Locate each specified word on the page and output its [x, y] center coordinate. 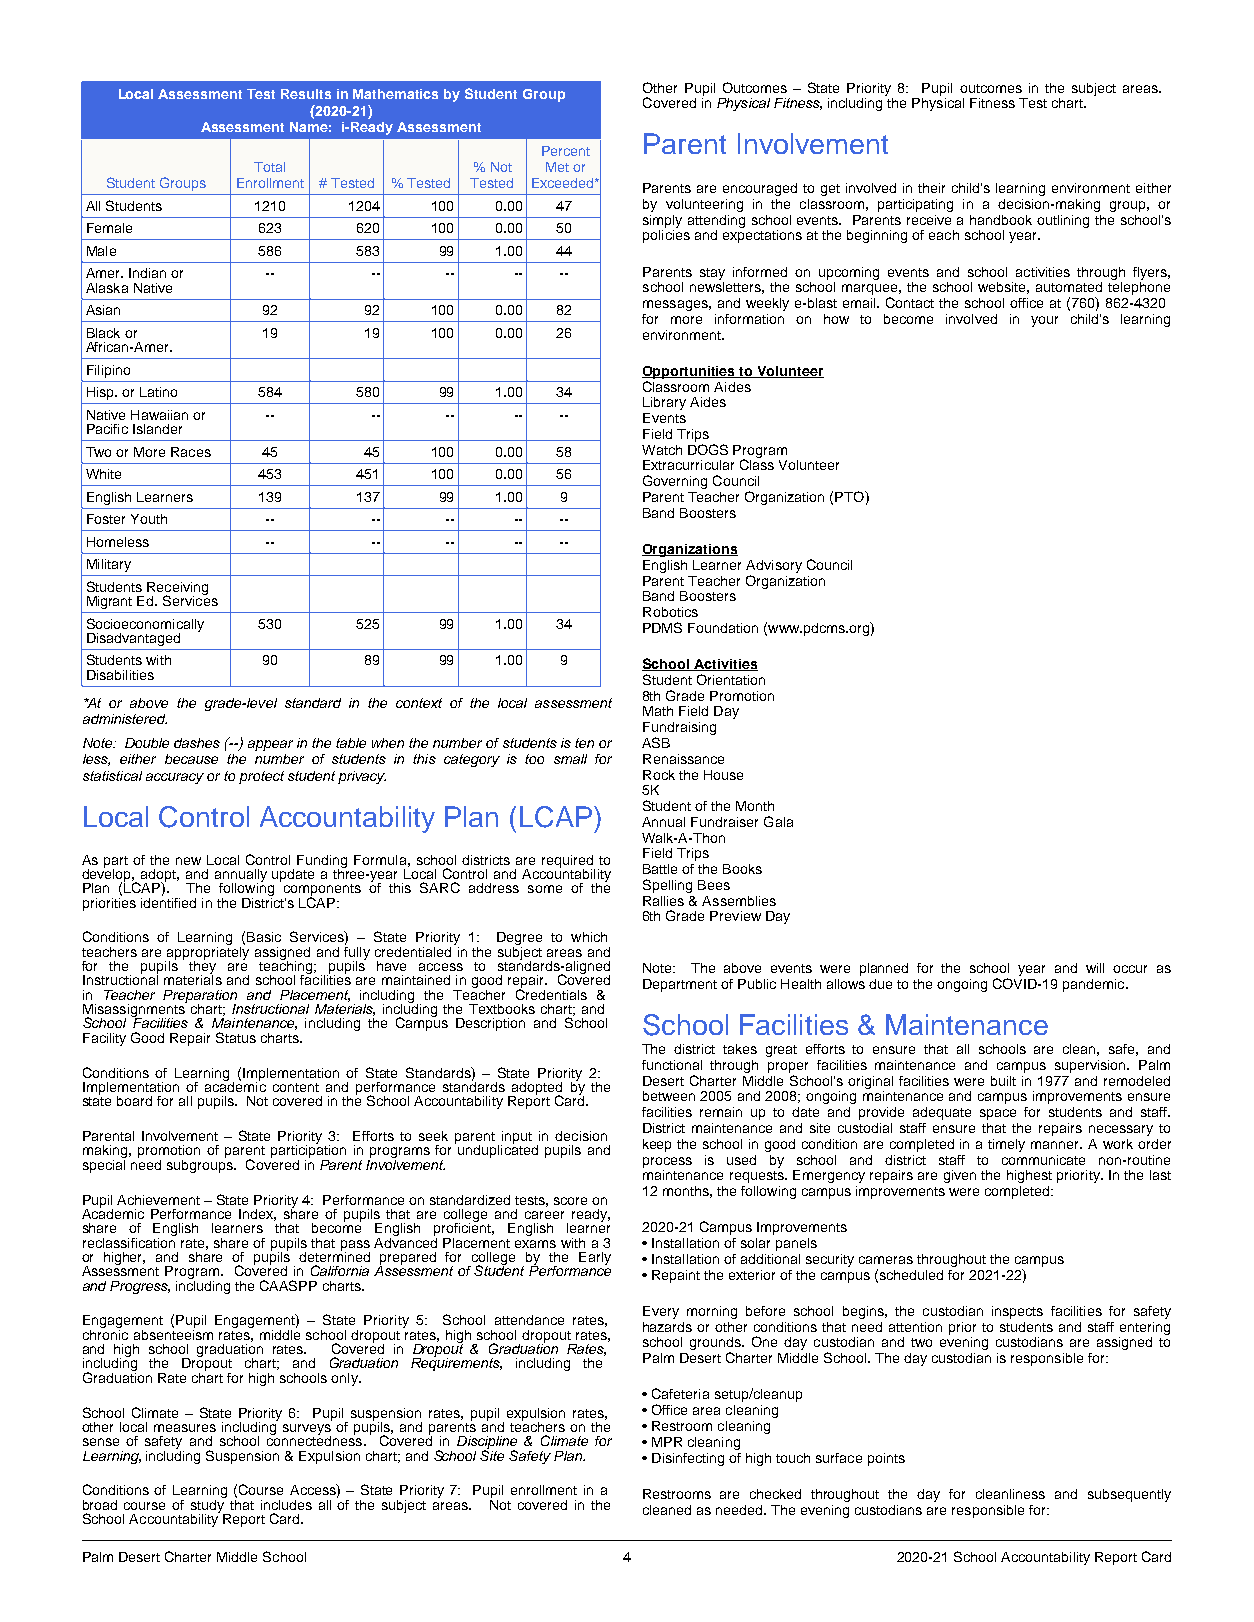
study [209, 1506]
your [1044, 321]
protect [261, 777]
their [931, 188]
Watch [662, 450]
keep [657, 1145]
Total [269, 167]
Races [191, 452]
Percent [566, 151]
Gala [778, 821]
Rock [659, 775]
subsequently [1129, 1495]
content [296, 1087]
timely [1006, 1145]
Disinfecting [688, 1459]
